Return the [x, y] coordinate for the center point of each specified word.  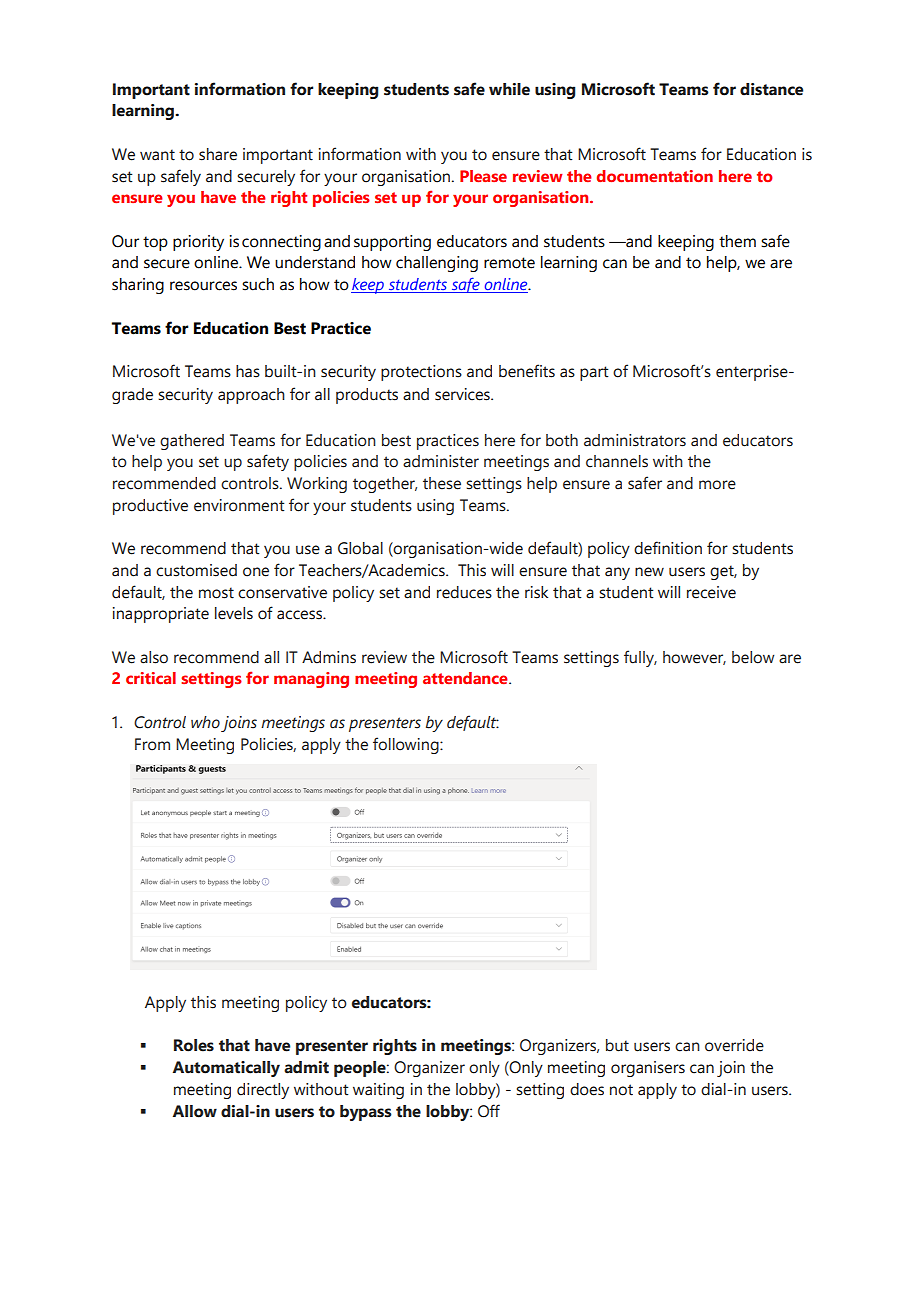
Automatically [226, 1069]
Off [489, 1111]
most [216, 593]
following [407, 745]
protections [421, 373]
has [248, 371]
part [594, 373]
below [753, 657]
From [152, 744]
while [509, 89]
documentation [655, 176]
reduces [464, 592]
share [218, 154]
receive [711, 592]
